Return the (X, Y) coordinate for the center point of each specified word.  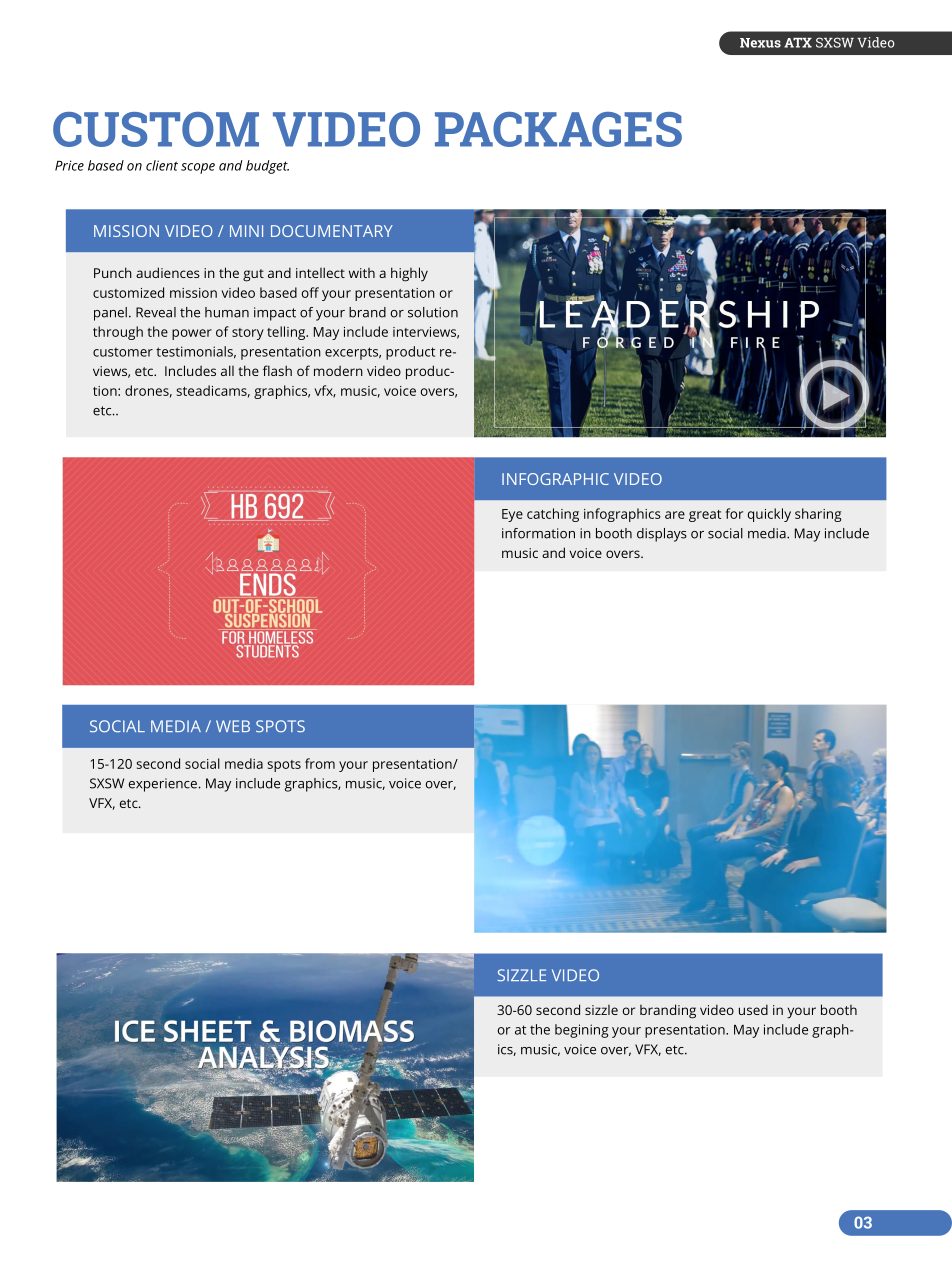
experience (163, 785)
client (162, 165)
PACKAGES (558, 129)
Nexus (760, 43)
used (753, 1009)
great (705, 516)
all (227, 370)
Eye (512, 515)
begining (582, 1031)
